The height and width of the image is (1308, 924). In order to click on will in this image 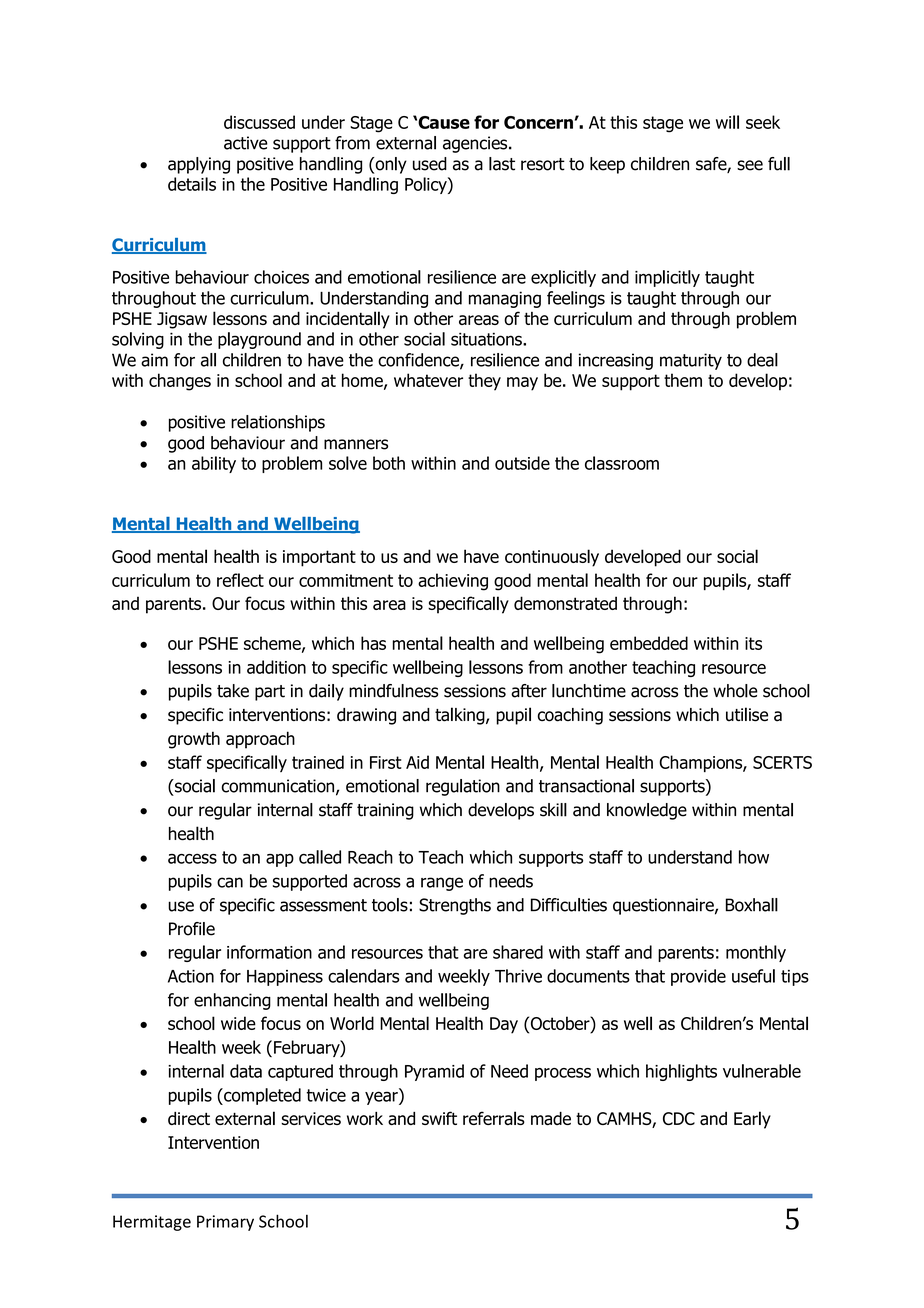, I will do `click(727, 122)`.
